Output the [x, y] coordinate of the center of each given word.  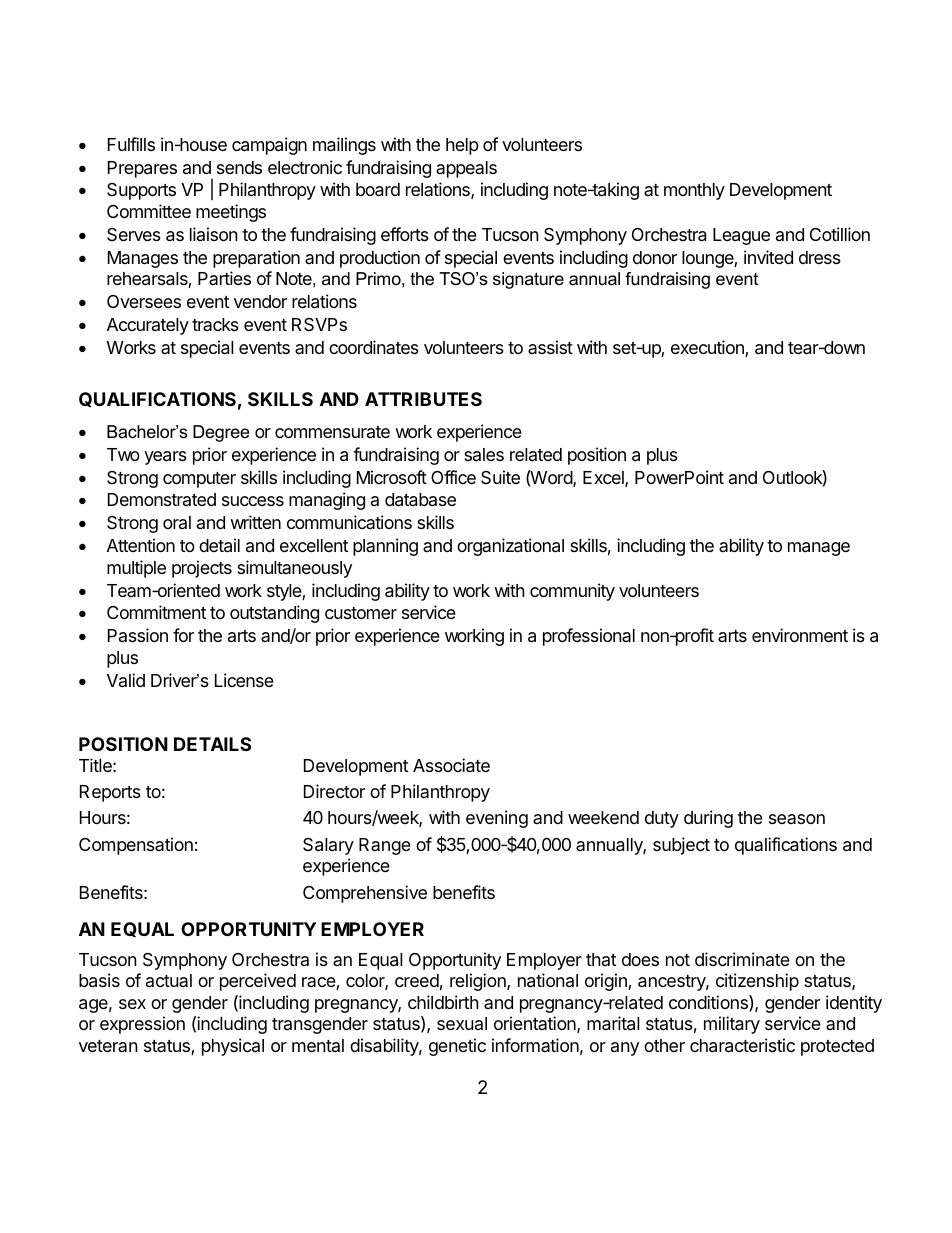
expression [142, 1025]
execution [708, 348]
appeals [466, 169]
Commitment [156, 612]
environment [800, 635]
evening [497, 819]
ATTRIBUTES [423, 399]
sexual [462, 1023]
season [797, 819]
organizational [510, 547]
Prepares [142, 169]
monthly [694, 191]
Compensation [136, 846]
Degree [221, 433]
